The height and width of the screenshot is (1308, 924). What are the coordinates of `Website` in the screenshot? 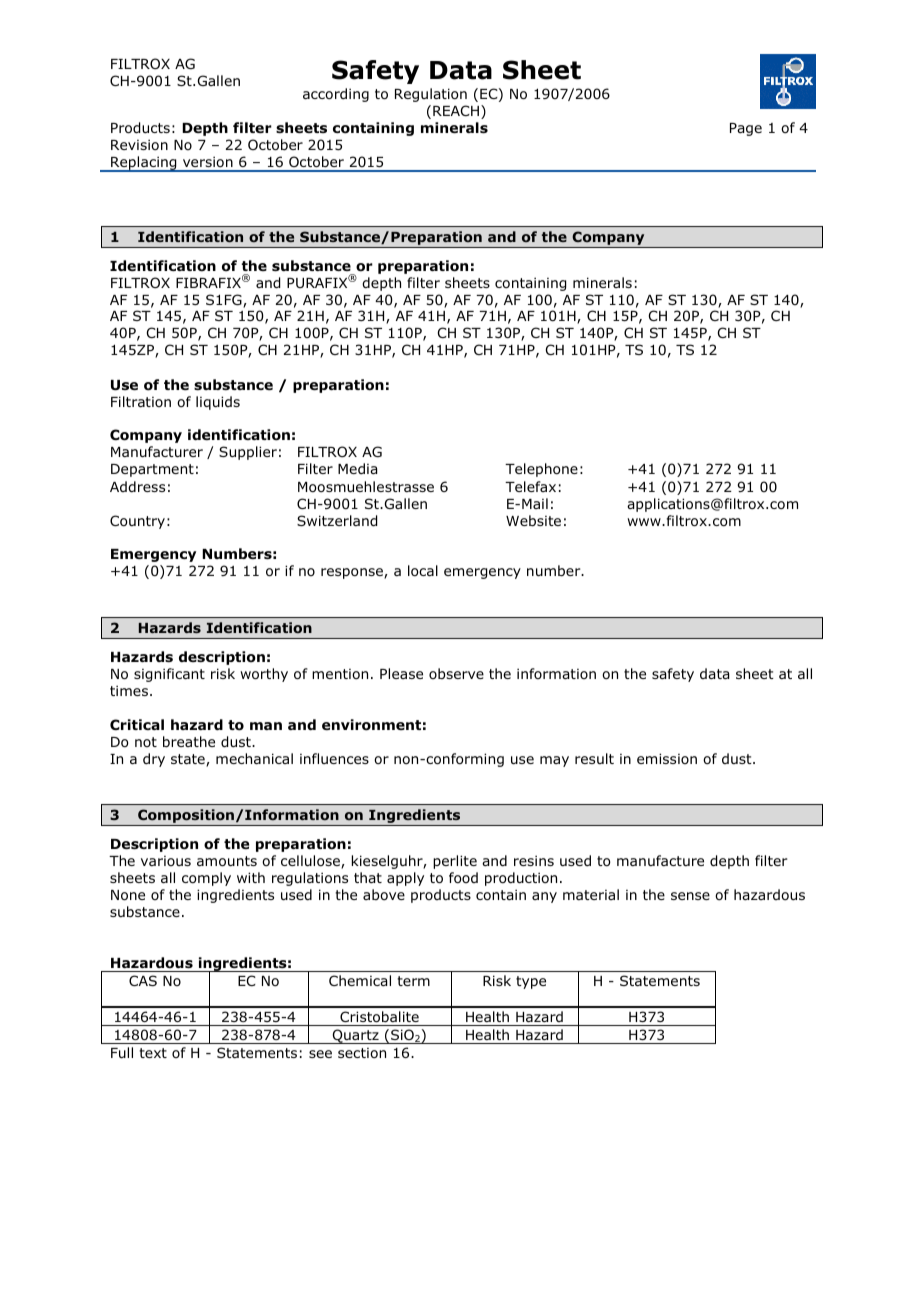 It's located at (533, 520).
